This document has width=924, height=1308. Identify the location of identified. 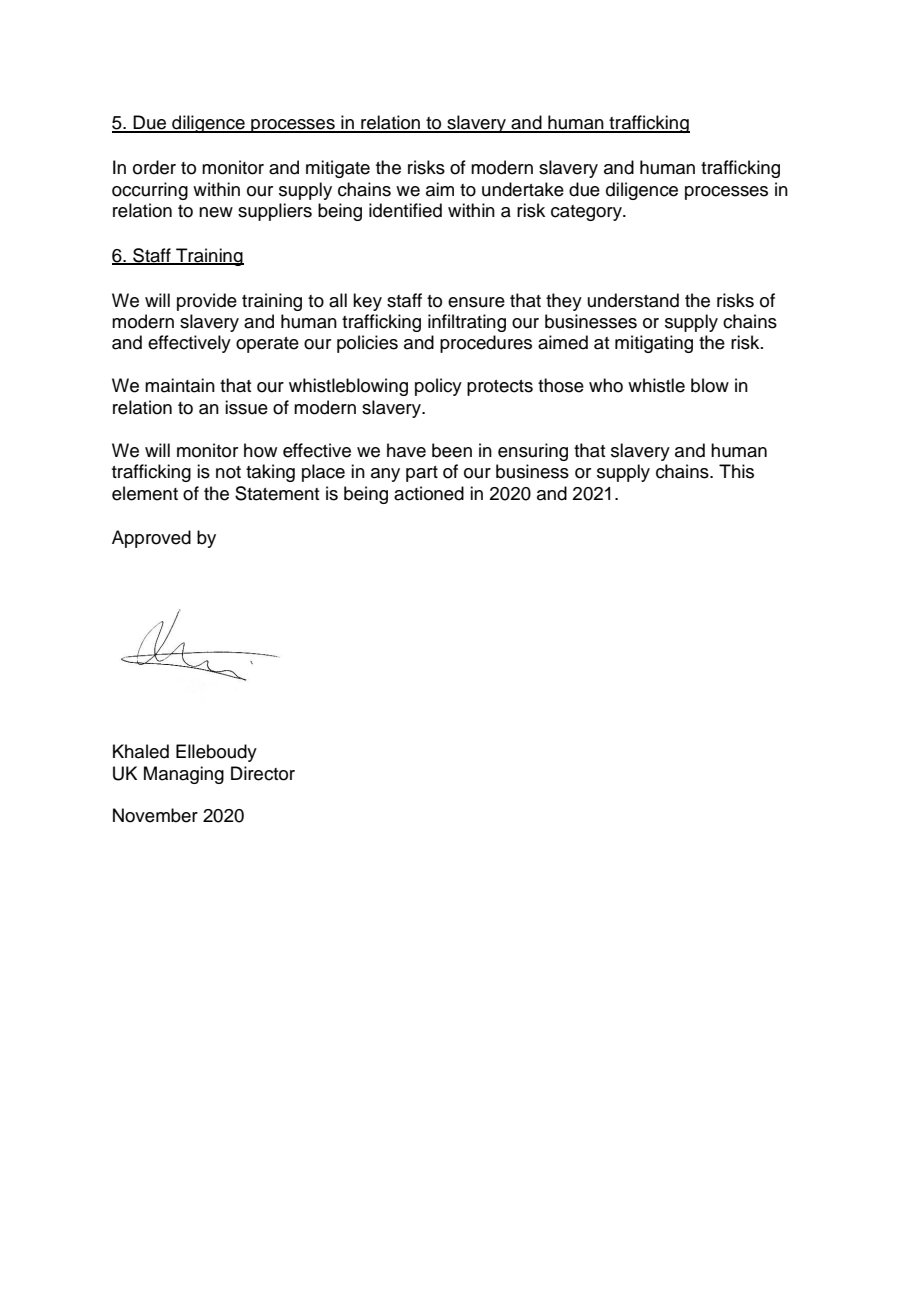
(405, 210).
